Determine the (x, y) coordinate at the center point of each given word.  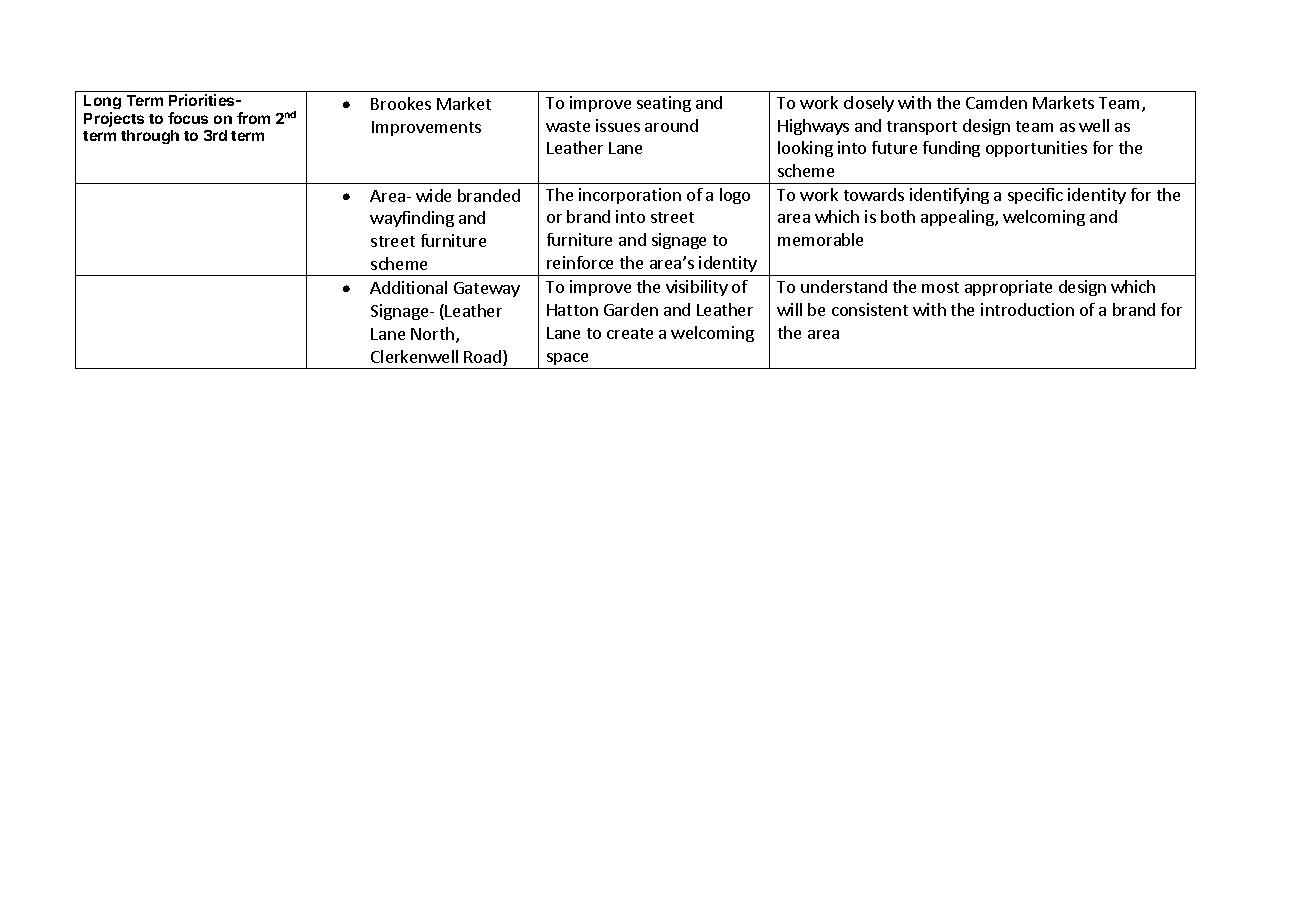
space (567, 359)
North (432, 333)
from (253, 118)
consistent (870, 309)
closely (869, 104)
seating (664, 104)
